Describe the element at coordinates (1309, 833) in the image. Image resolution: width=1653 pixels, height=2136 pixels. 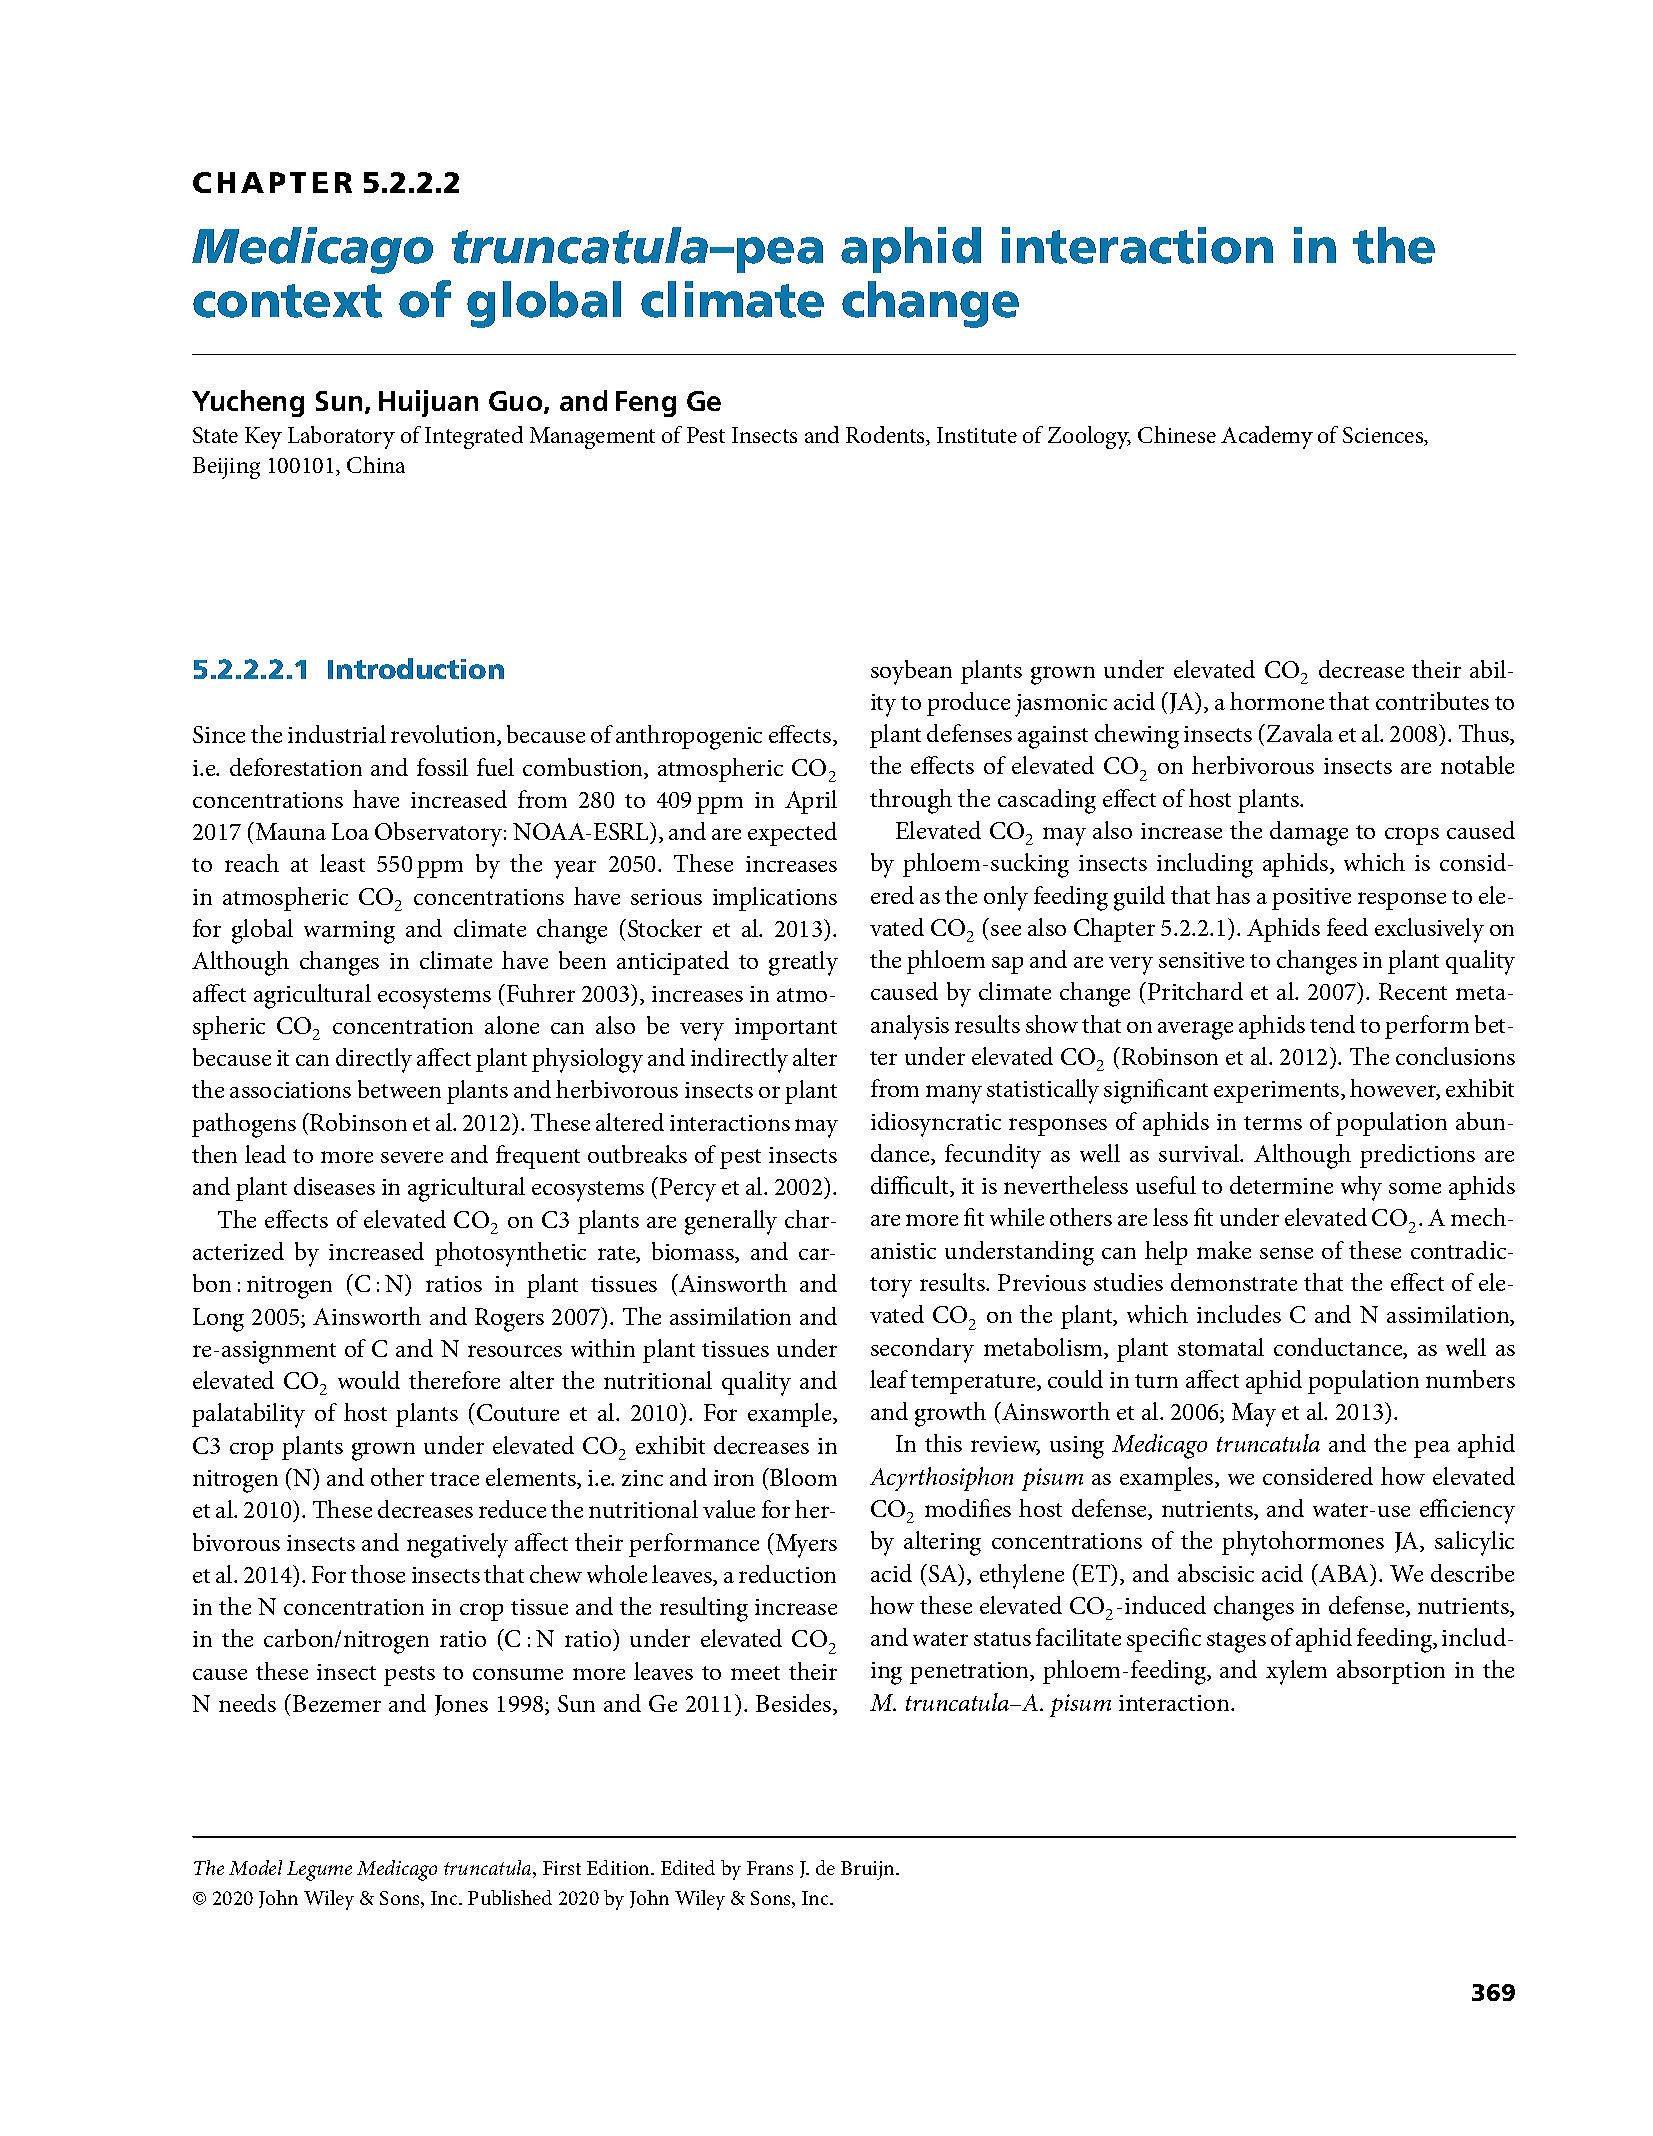
I see `damage` at that location.
